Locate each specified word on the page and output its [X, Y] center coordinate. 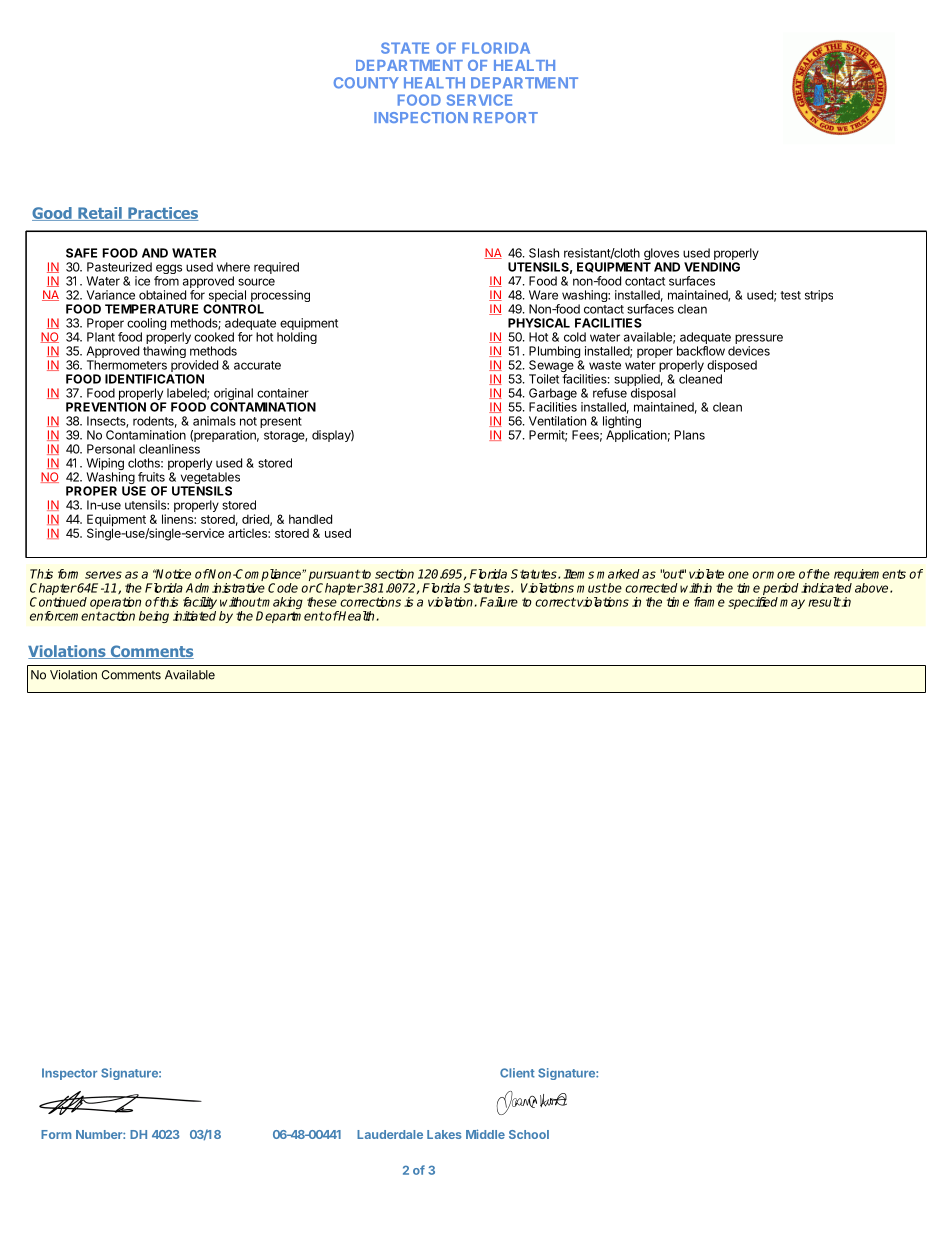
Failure [499, 602]
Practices [162, 214]
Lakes [444, 1134]
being [154, 617]
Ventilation [557, 421]
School [529, 1134]
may [792, 604]
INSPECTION [421, 117]
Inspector [69, 1074]
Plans [690, 435]
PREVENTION [106, 407]
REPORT [506, 117]
